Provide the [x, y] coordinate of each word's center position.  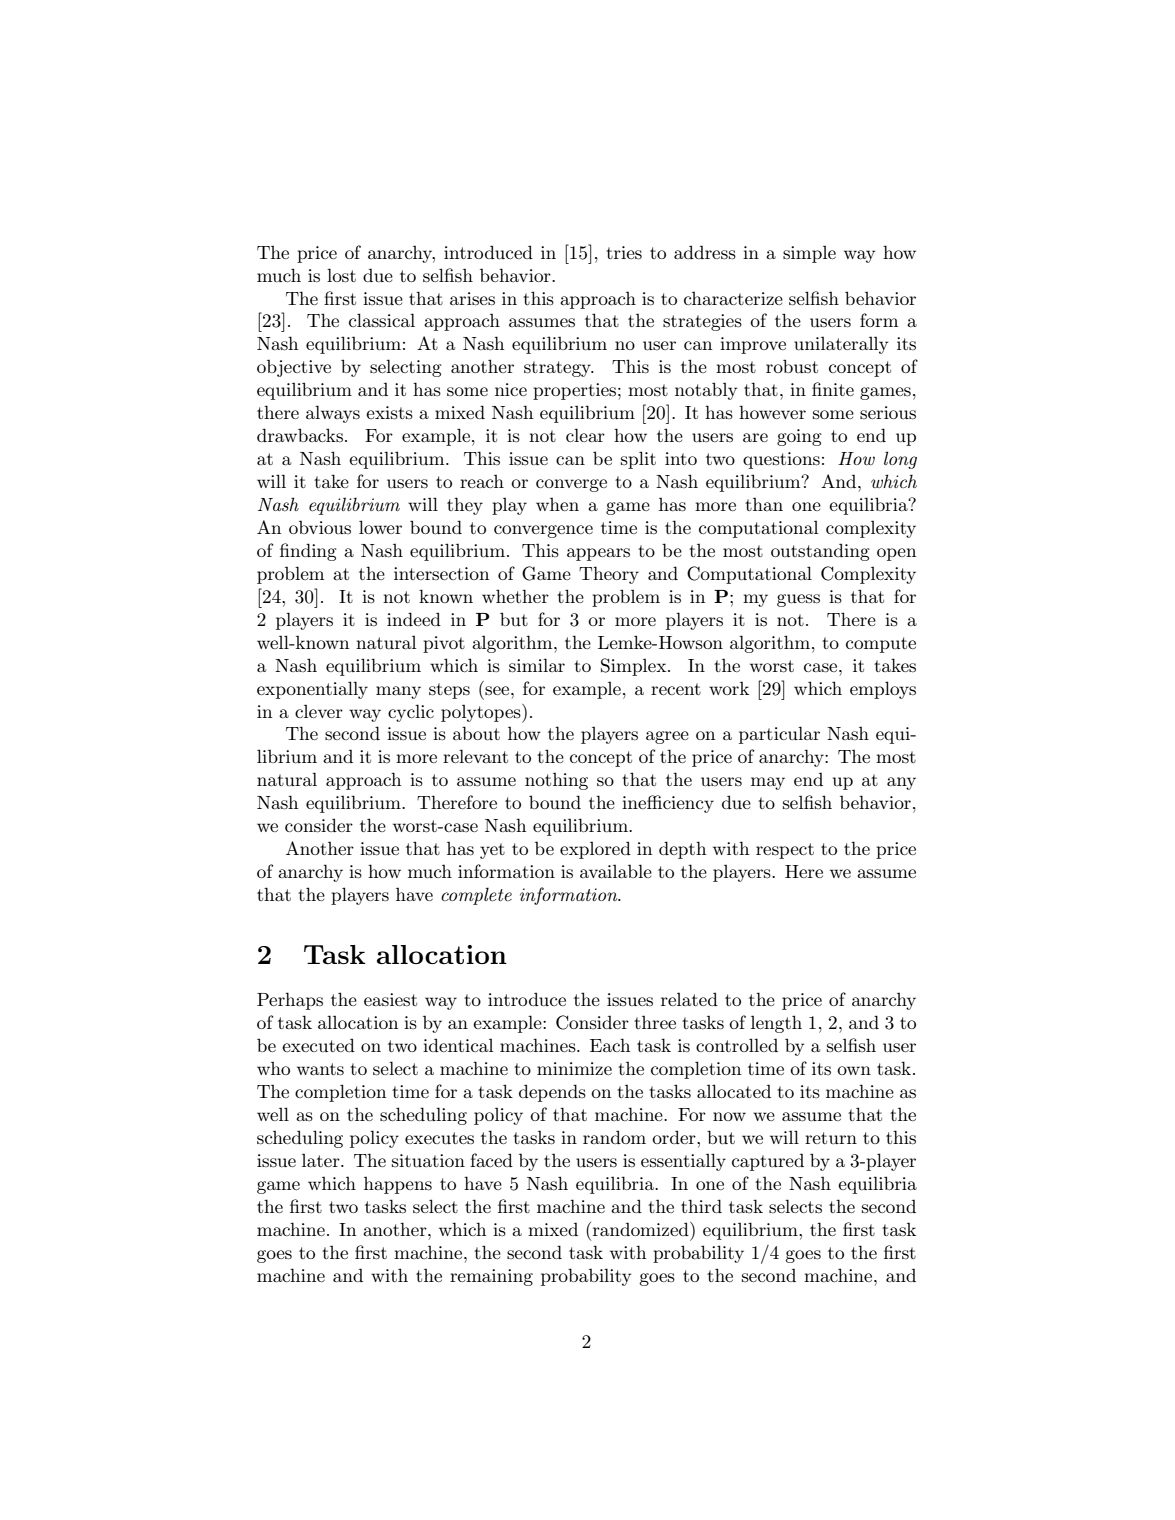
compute [881, 645]
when [557, 504]
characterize [733, 298]
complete [476, 896]
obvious [320, 527]
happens [398, 1185]
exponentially [312, 690]
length [776, 1024]
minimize [574, 1068]
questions [781, 460]
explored [595, 850]
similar [537, 665]
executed [318, 1045]
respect [785, 851]
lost [341, 275]
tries [624, 253]
